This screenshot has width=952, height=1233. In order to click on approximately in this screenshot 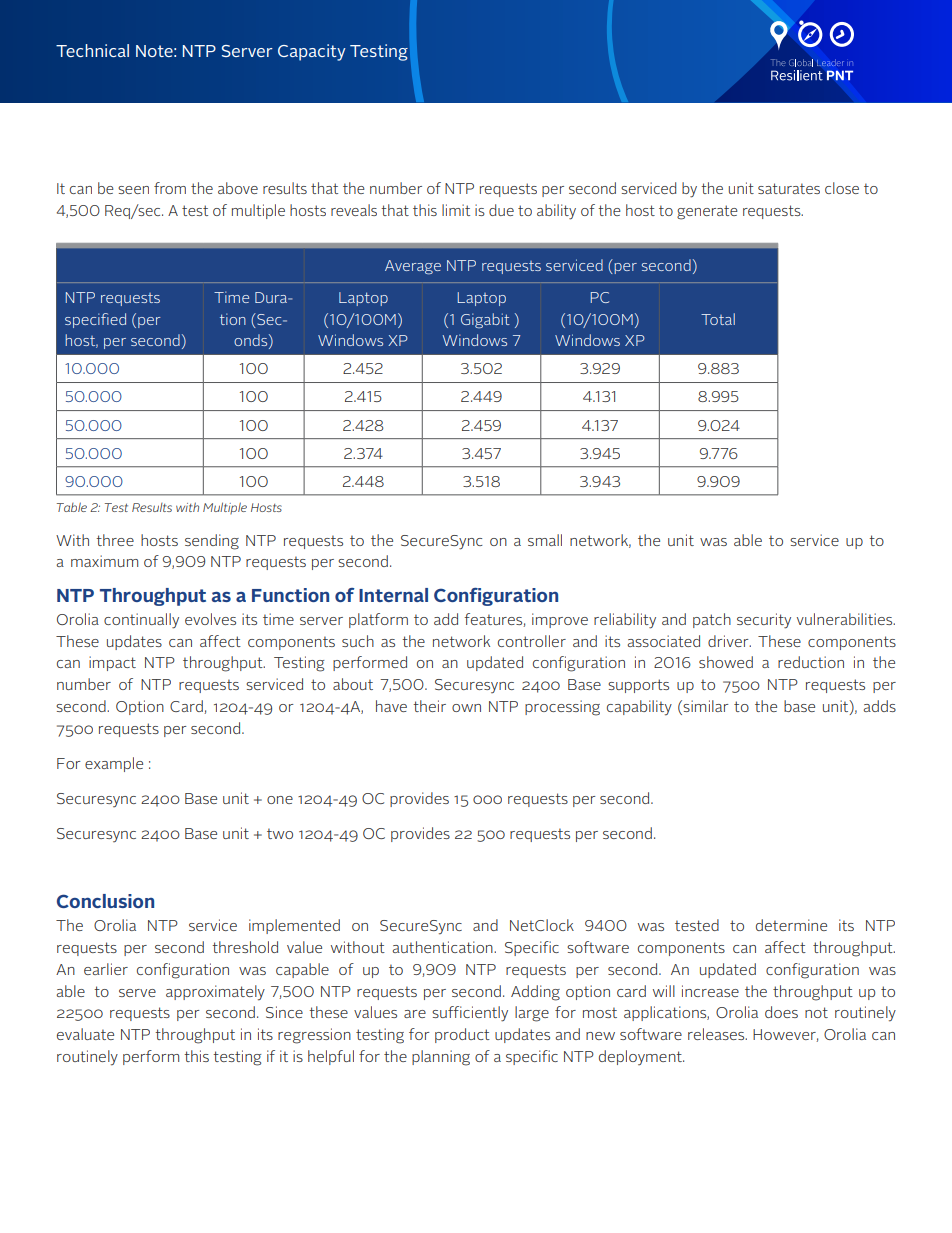, I will do `click(215, 993)`.
